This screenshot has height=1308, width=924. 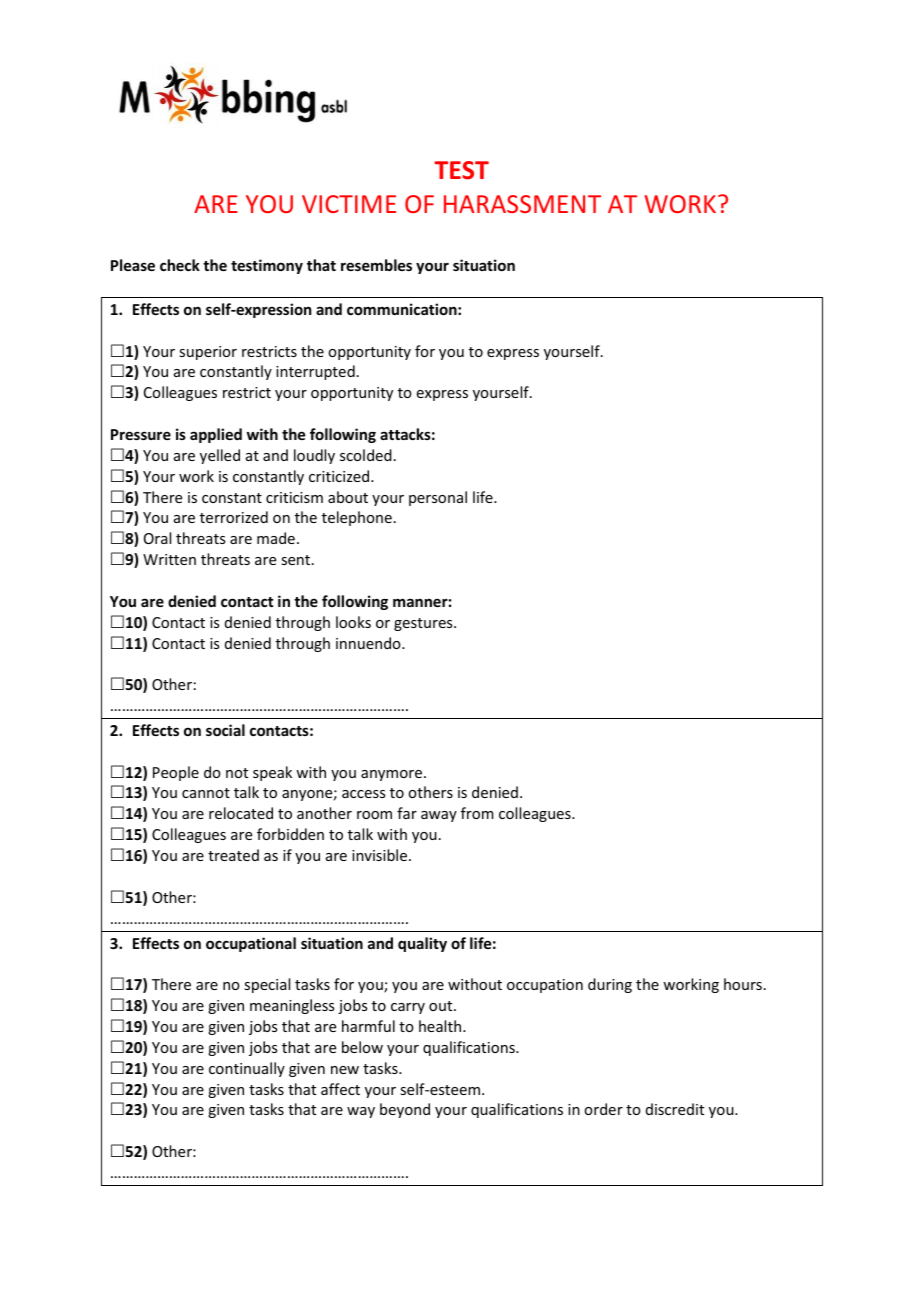 What do you see at coordinates (522, 204) in the screenshot?
I see `HARASSMENT` at bounding box center [522, 204].
